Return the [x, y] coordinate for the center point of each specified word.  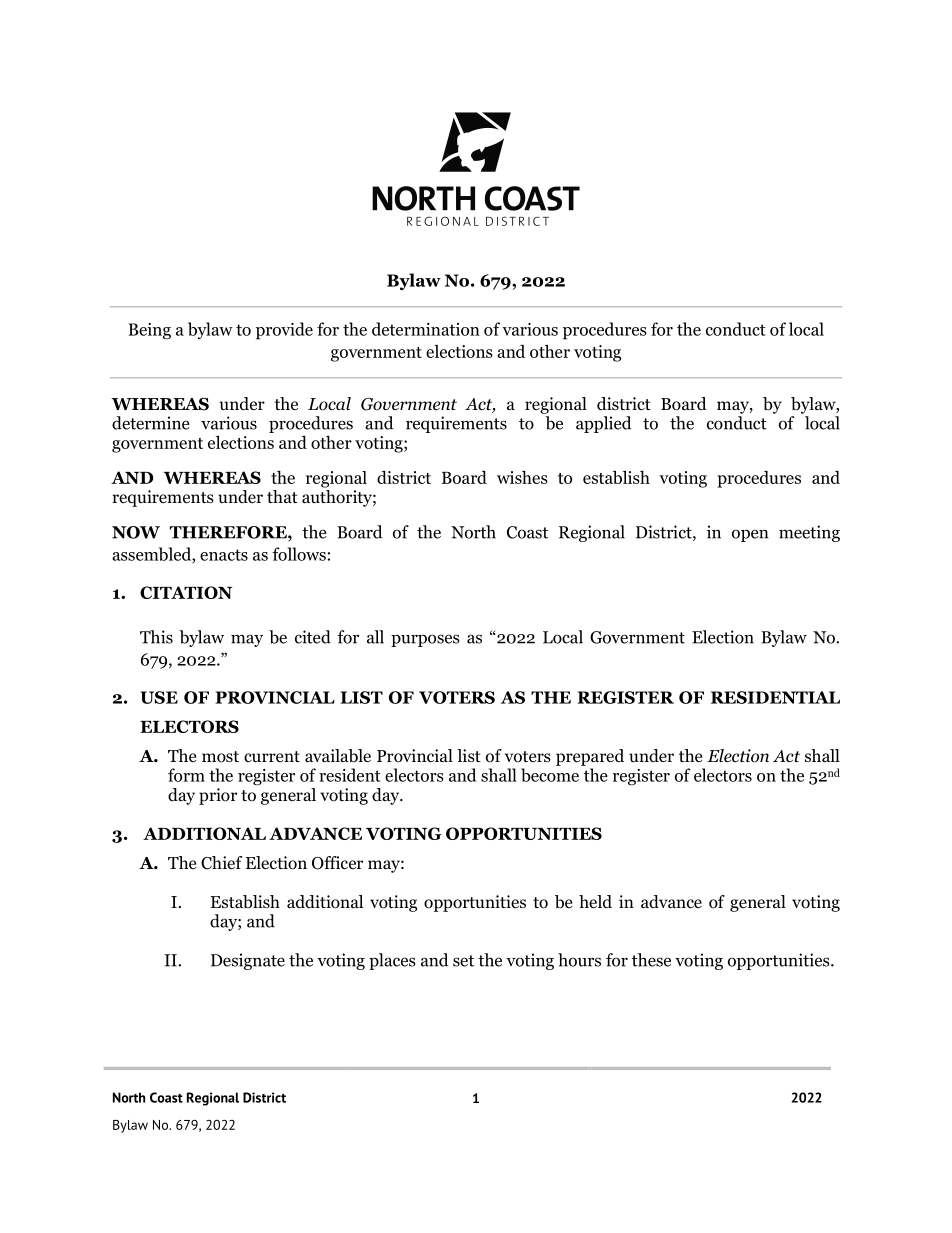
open [750, 535]
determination [426, 329]
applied [603, 424]
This [156, 637]
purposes [425, 640]
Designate [248, 961]
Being [149, 331]
